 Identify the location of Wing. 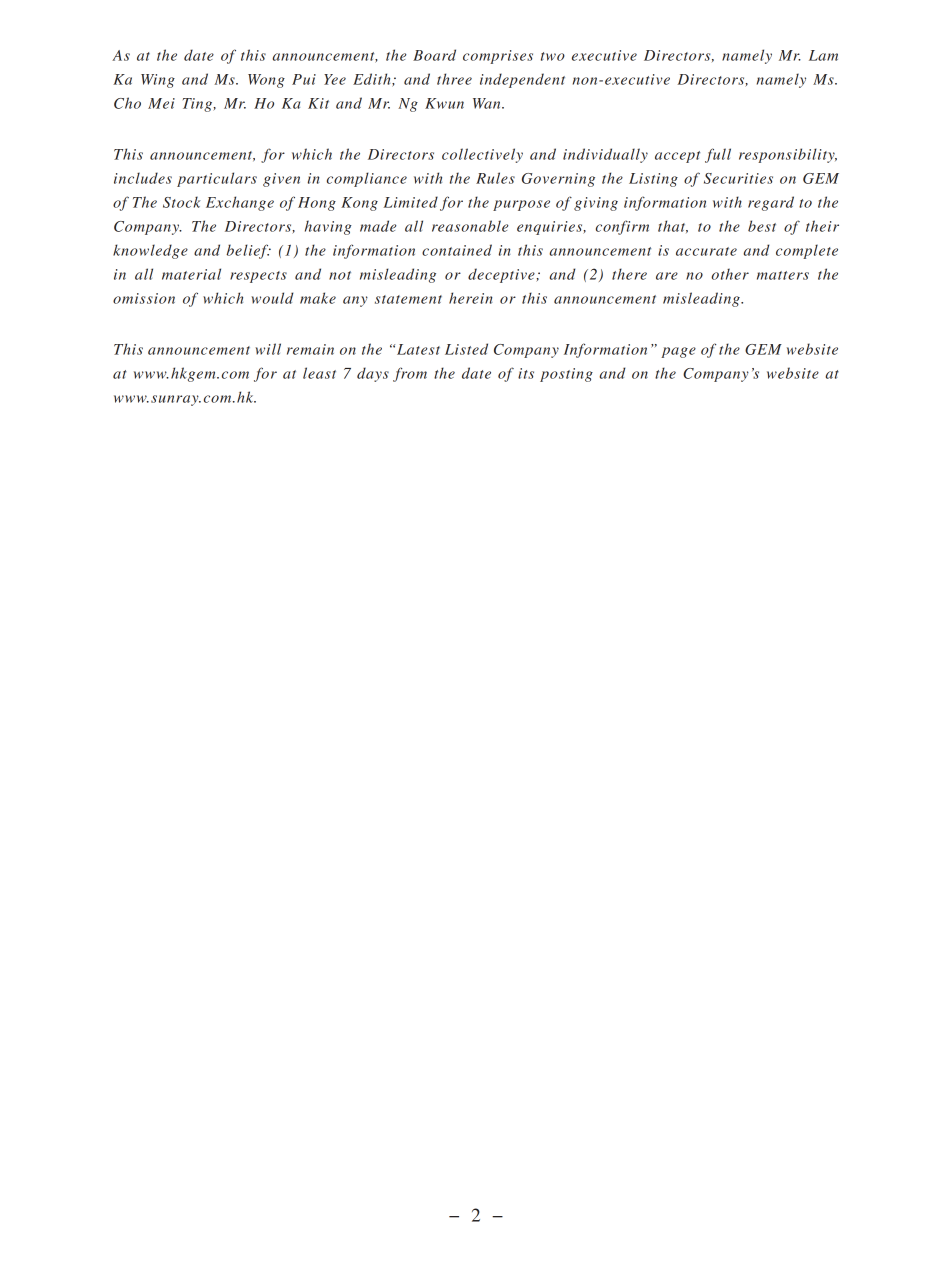
(158, 81).
